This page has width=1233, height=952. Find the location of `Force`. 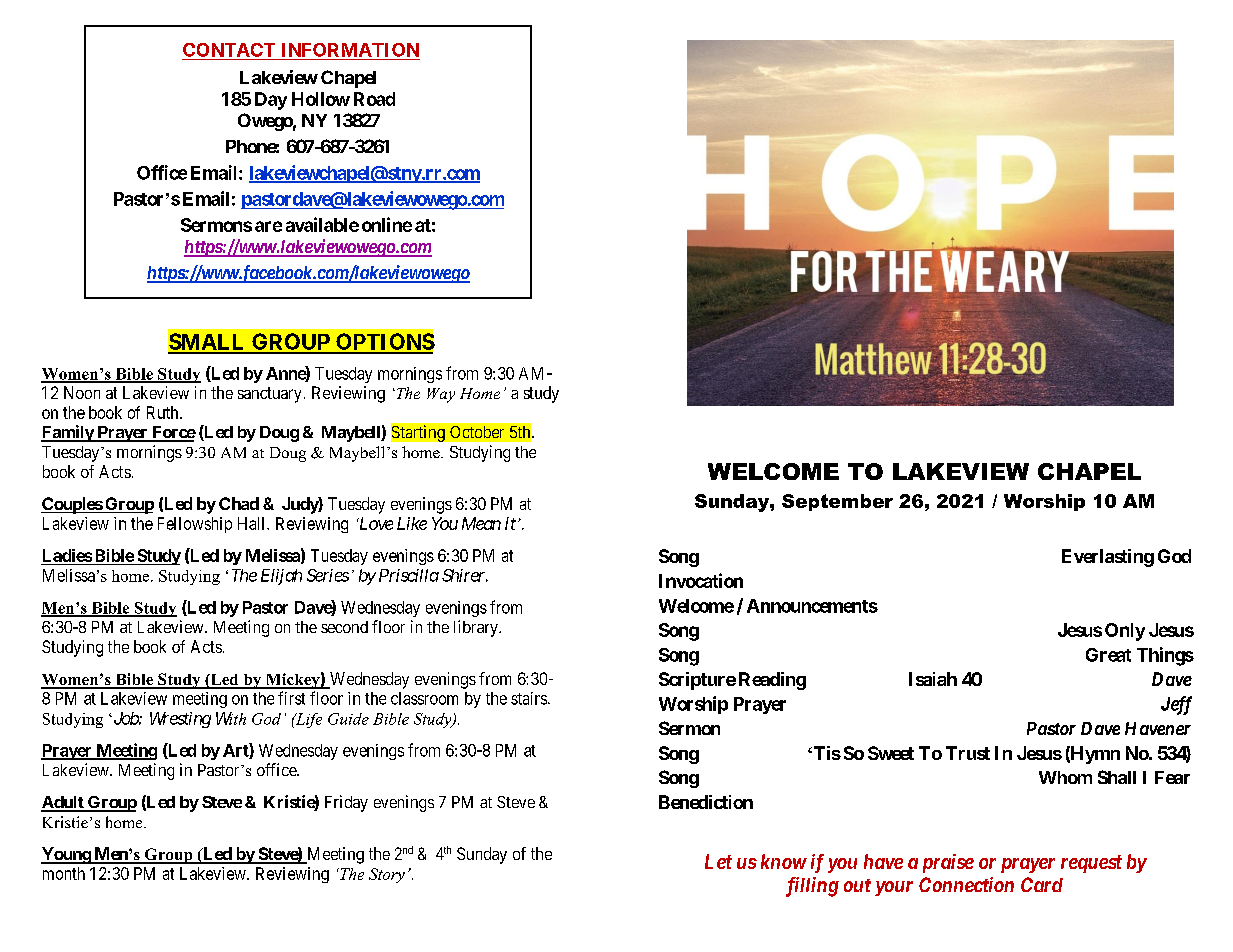

Force is located at coordinates (173, 433).
